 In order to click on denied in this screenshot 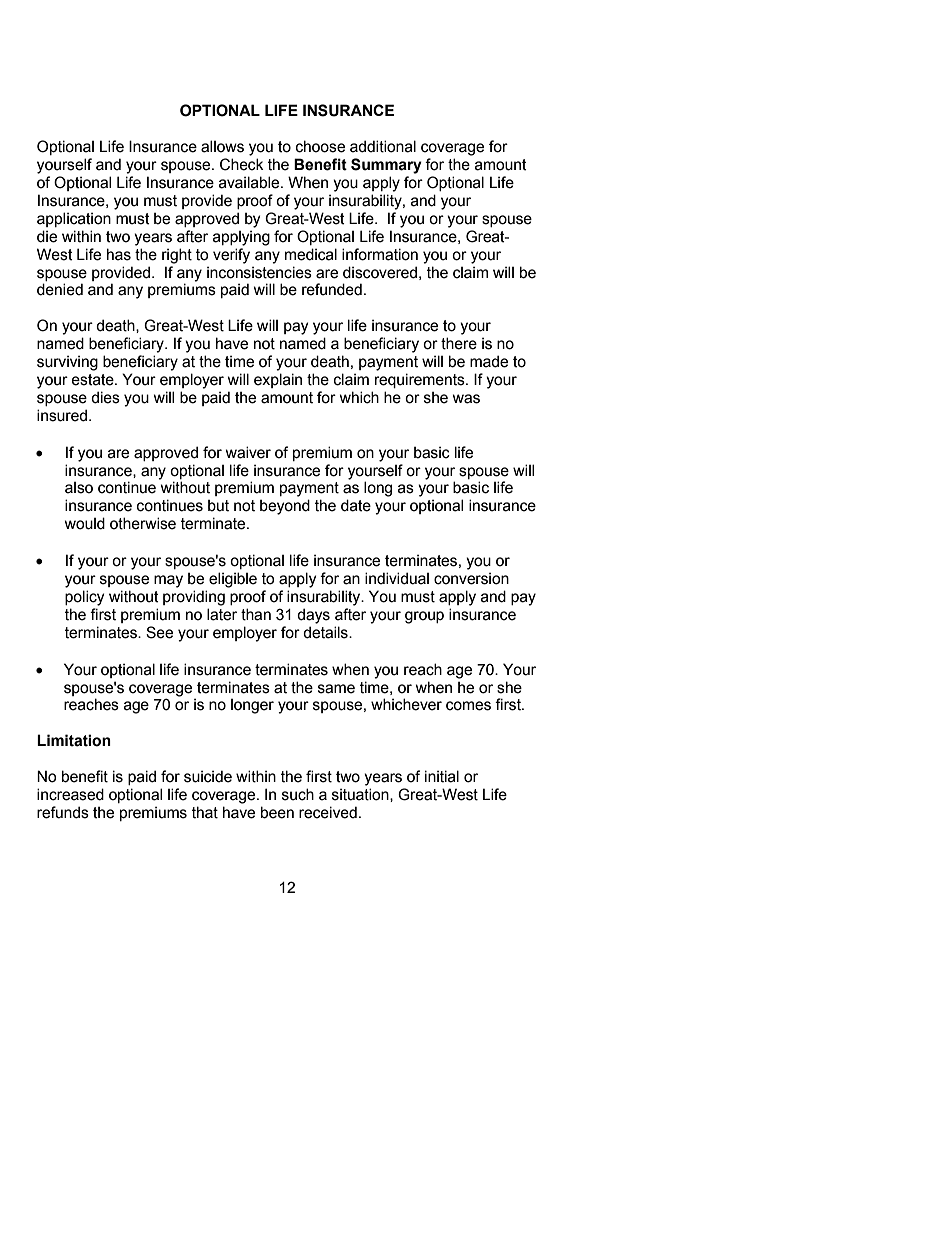, I will do `click(60, 289)`.
